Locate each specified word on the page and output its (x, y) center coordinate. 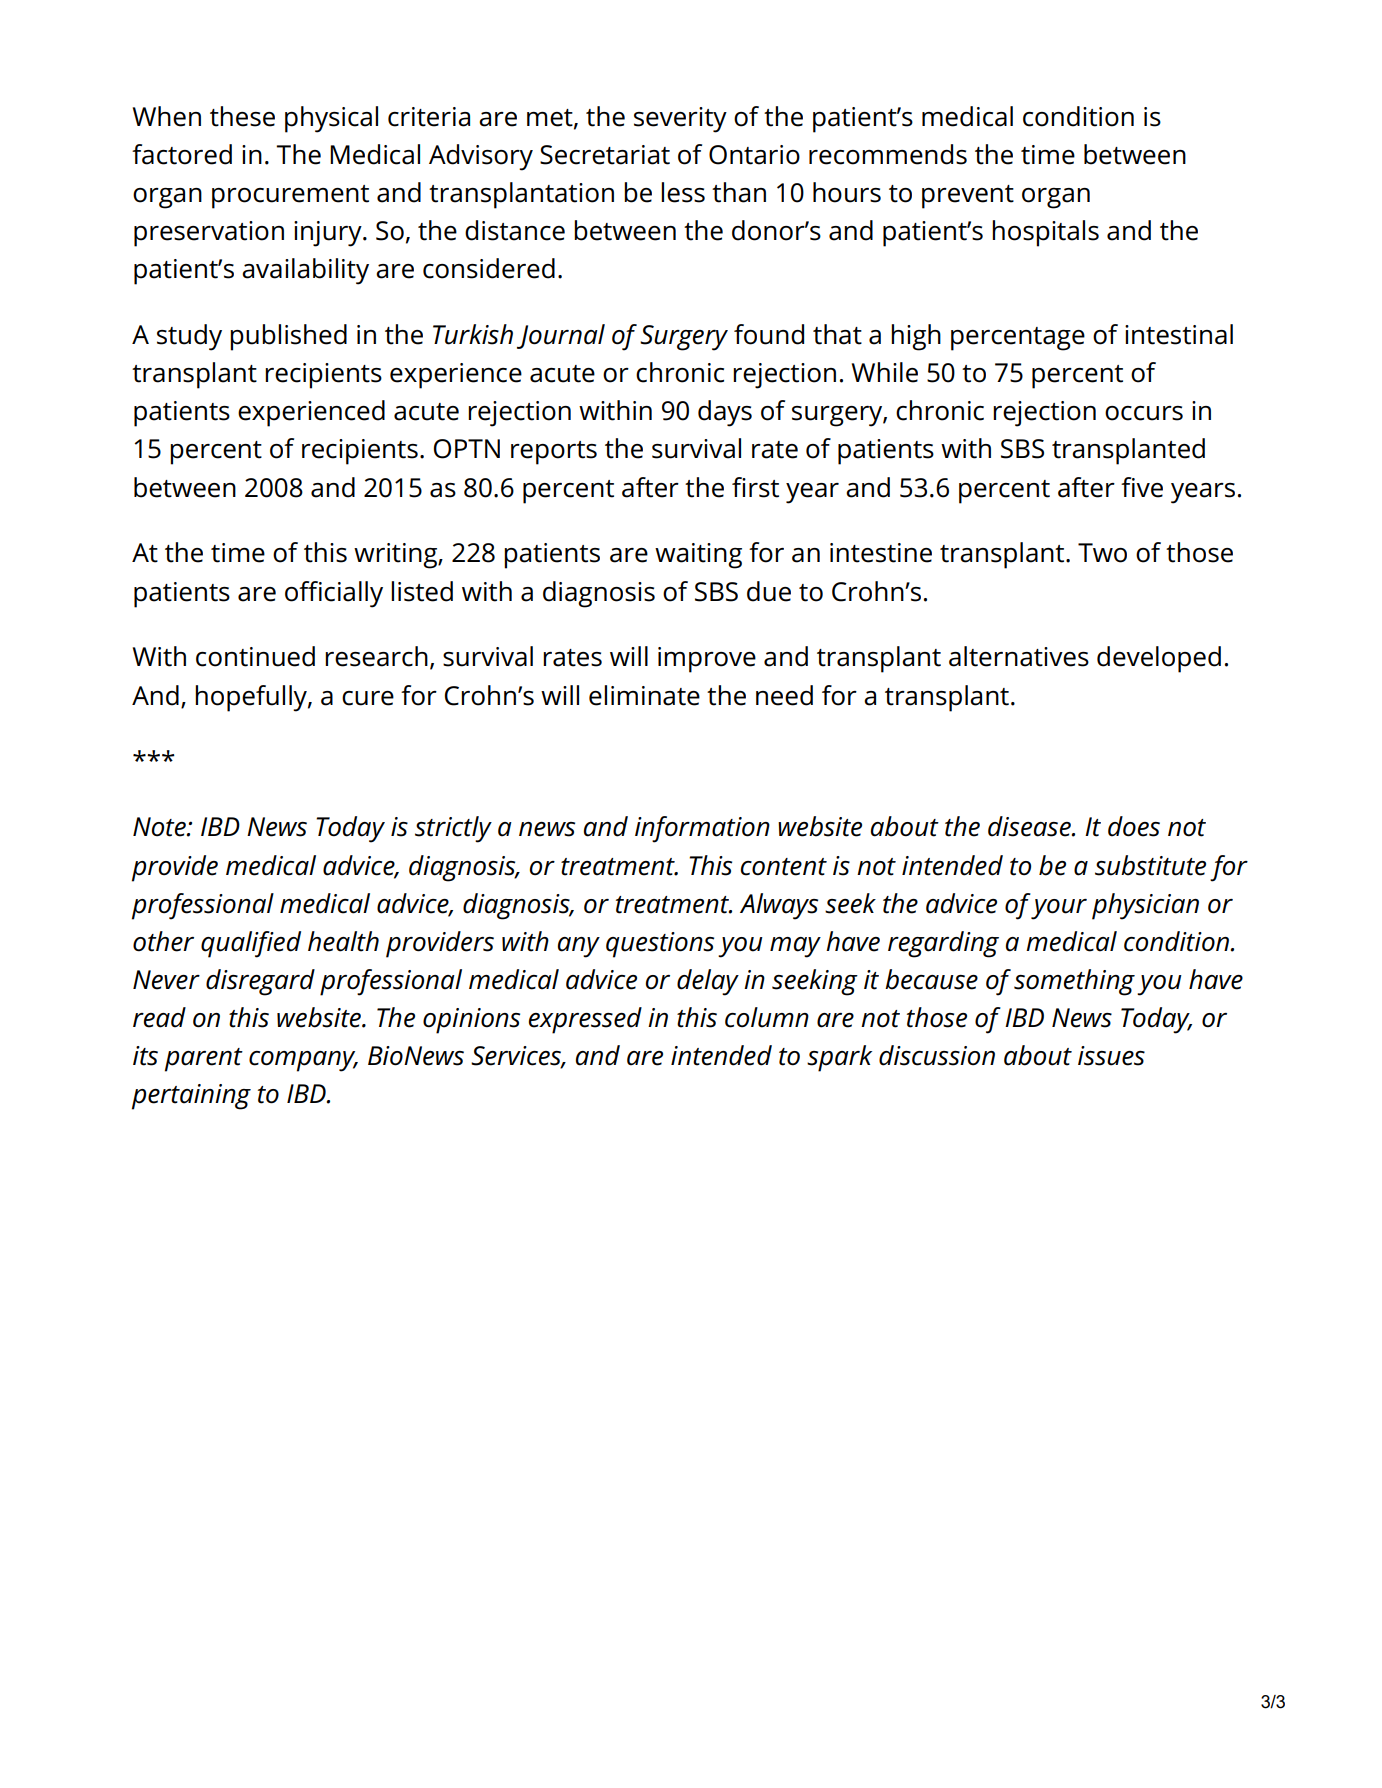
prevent (968, 197)
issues (1111, 1056)
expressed (585, 1020)
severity (680, 120)
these (242, 116)
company (303, 1061)
